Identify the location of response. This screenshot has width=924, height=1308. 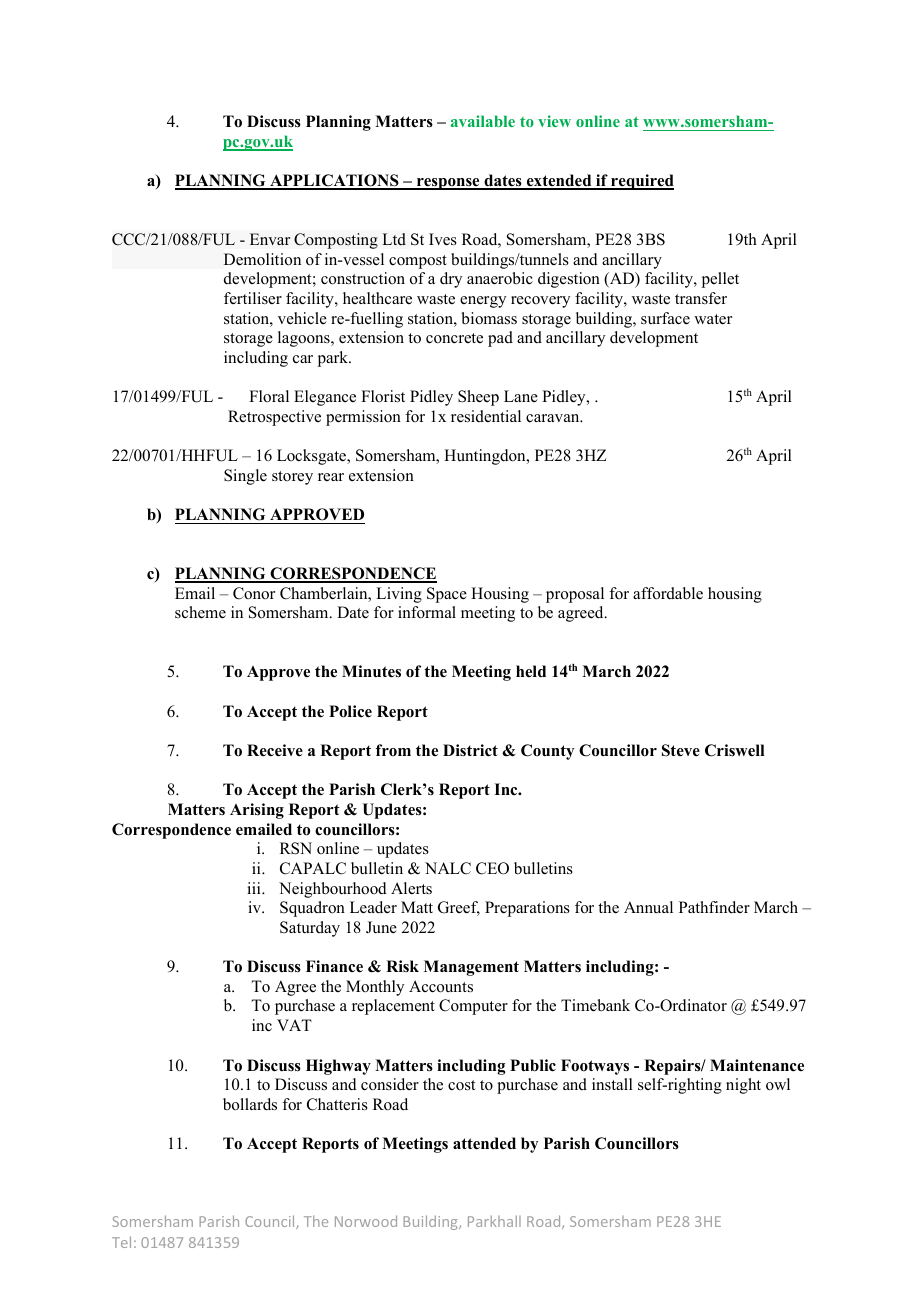
(448, 184).
